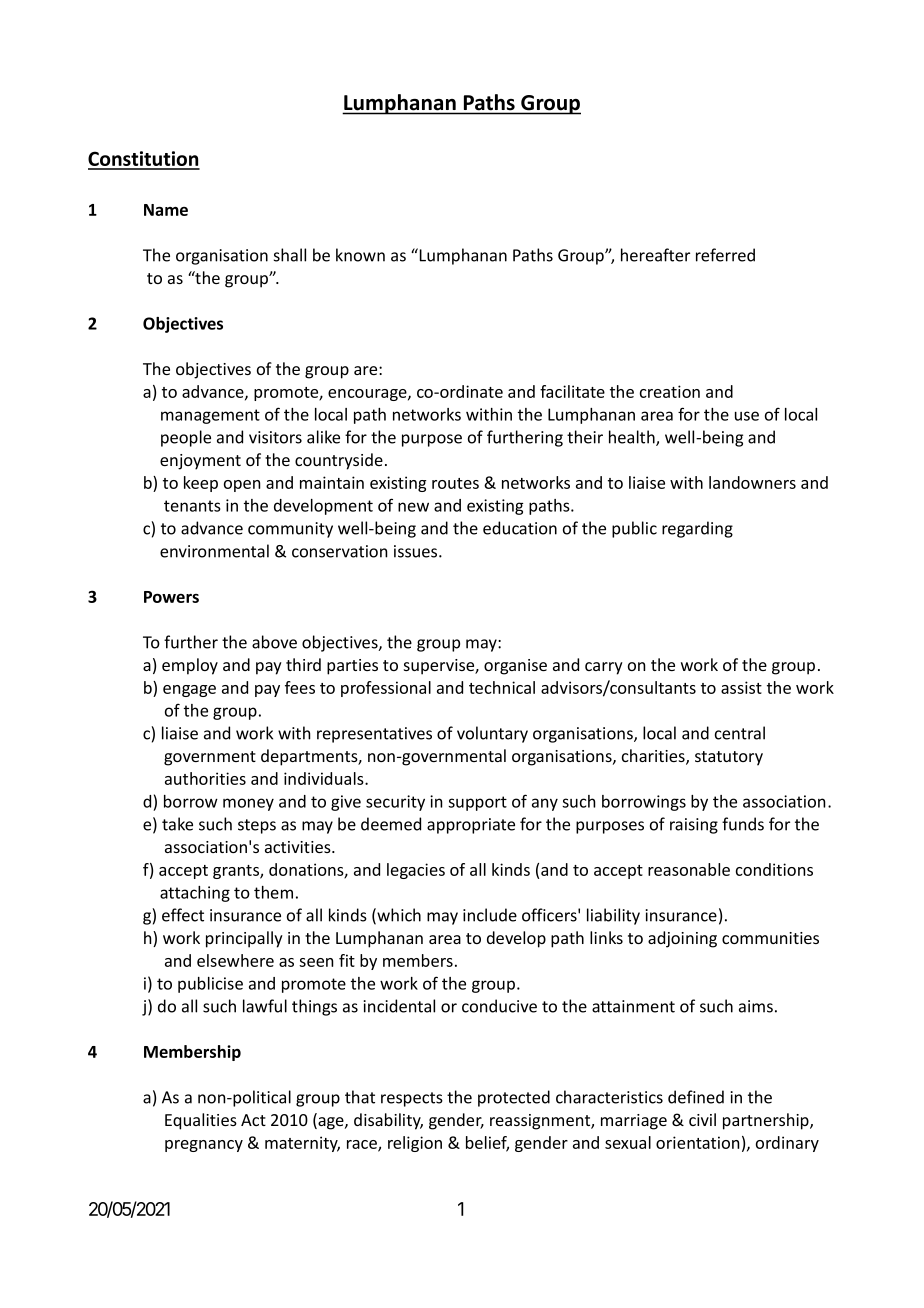 Image resolution: width=924 pixels, height=1308 pixels. I want to click on referred, so click(725, 255).
